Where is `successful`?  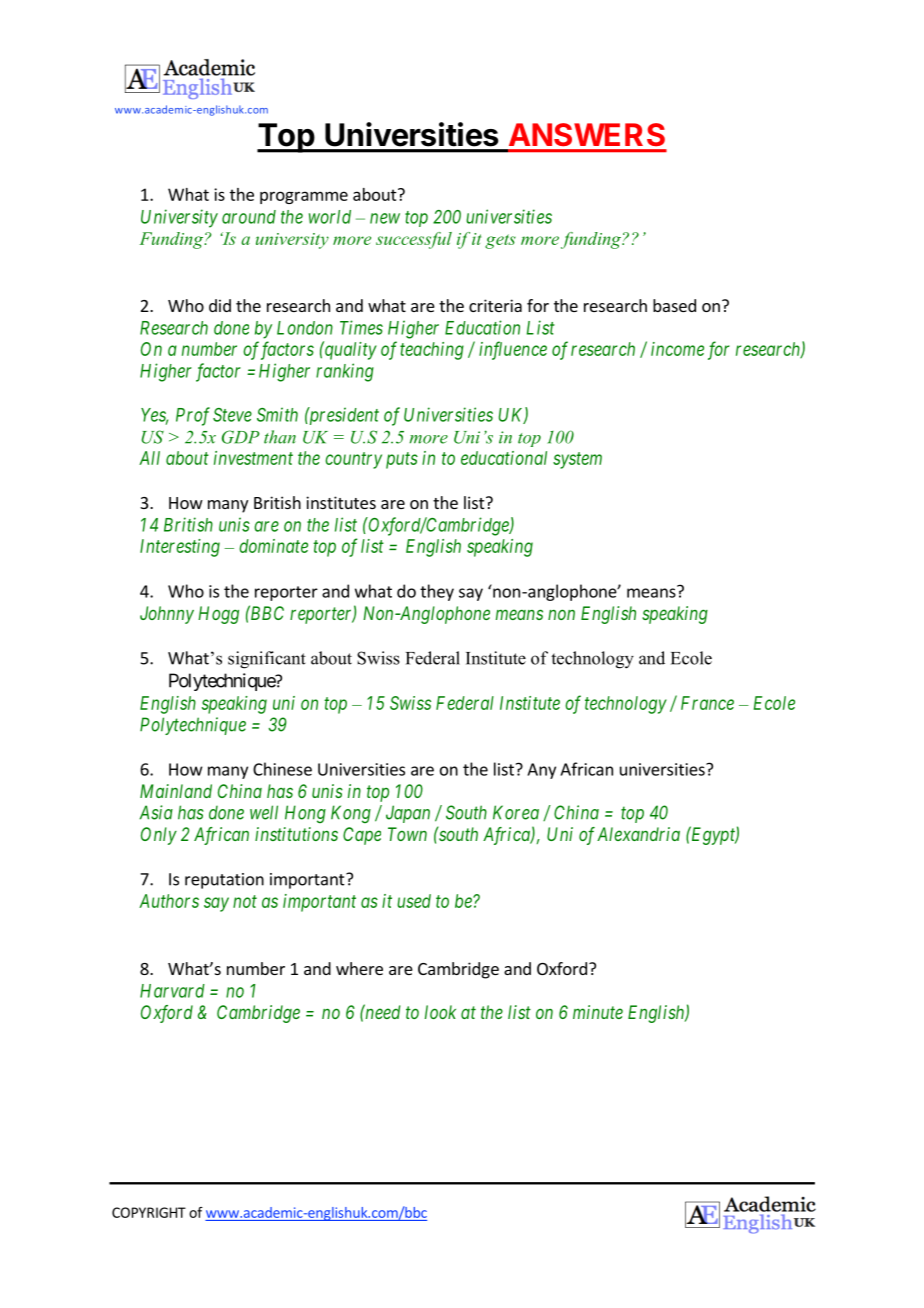 successful is located at coordinates (414, 240).
